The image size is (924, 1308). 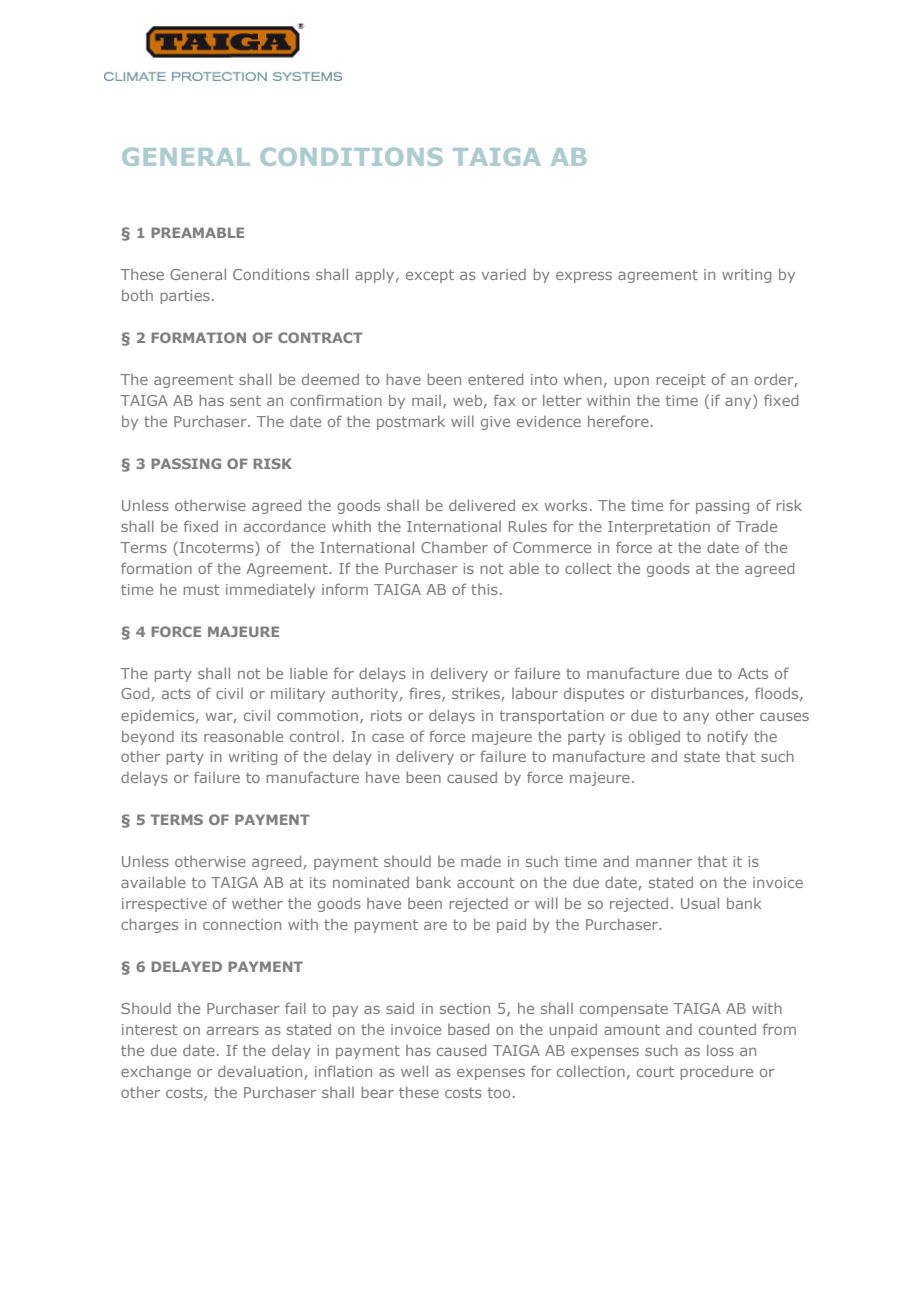 What do you see at coordinates (717, 1072) in the document?
I see `procedure` at bounding box center [717, 1072].
